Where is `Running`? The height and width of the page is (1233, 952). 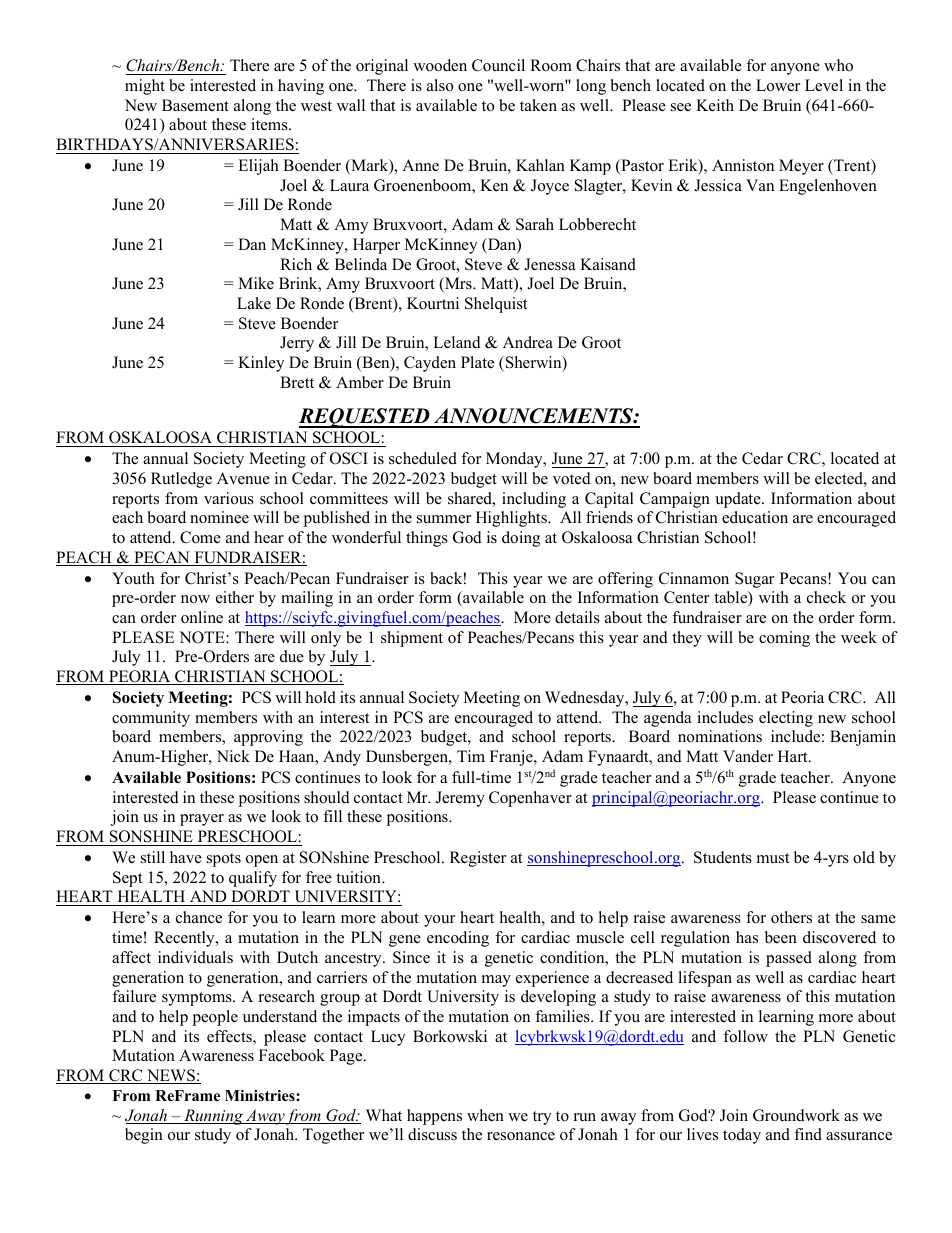
Running is located at coordinates (213, 1117).
